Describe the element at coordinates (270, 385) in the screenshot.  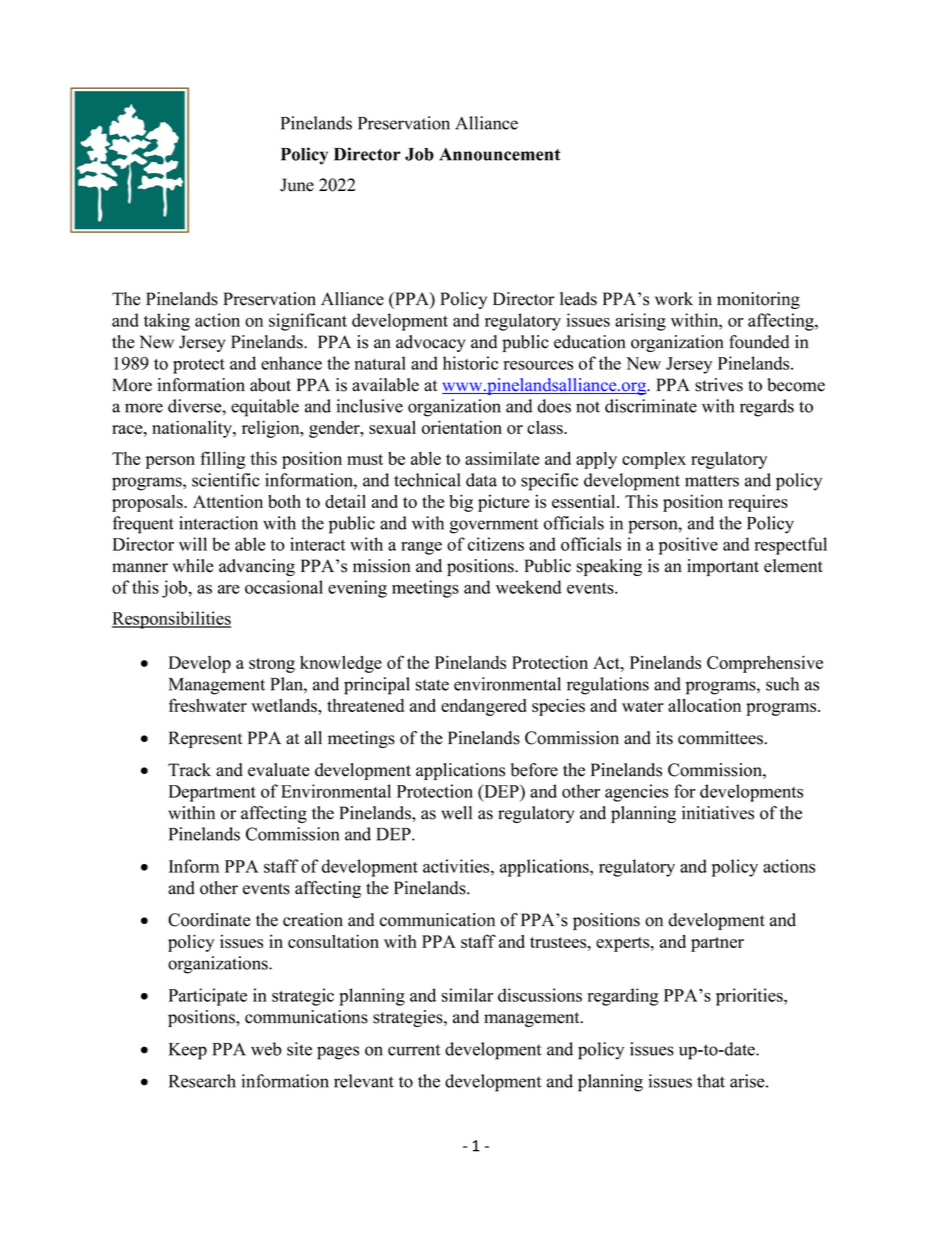
I see `about` at that location.
